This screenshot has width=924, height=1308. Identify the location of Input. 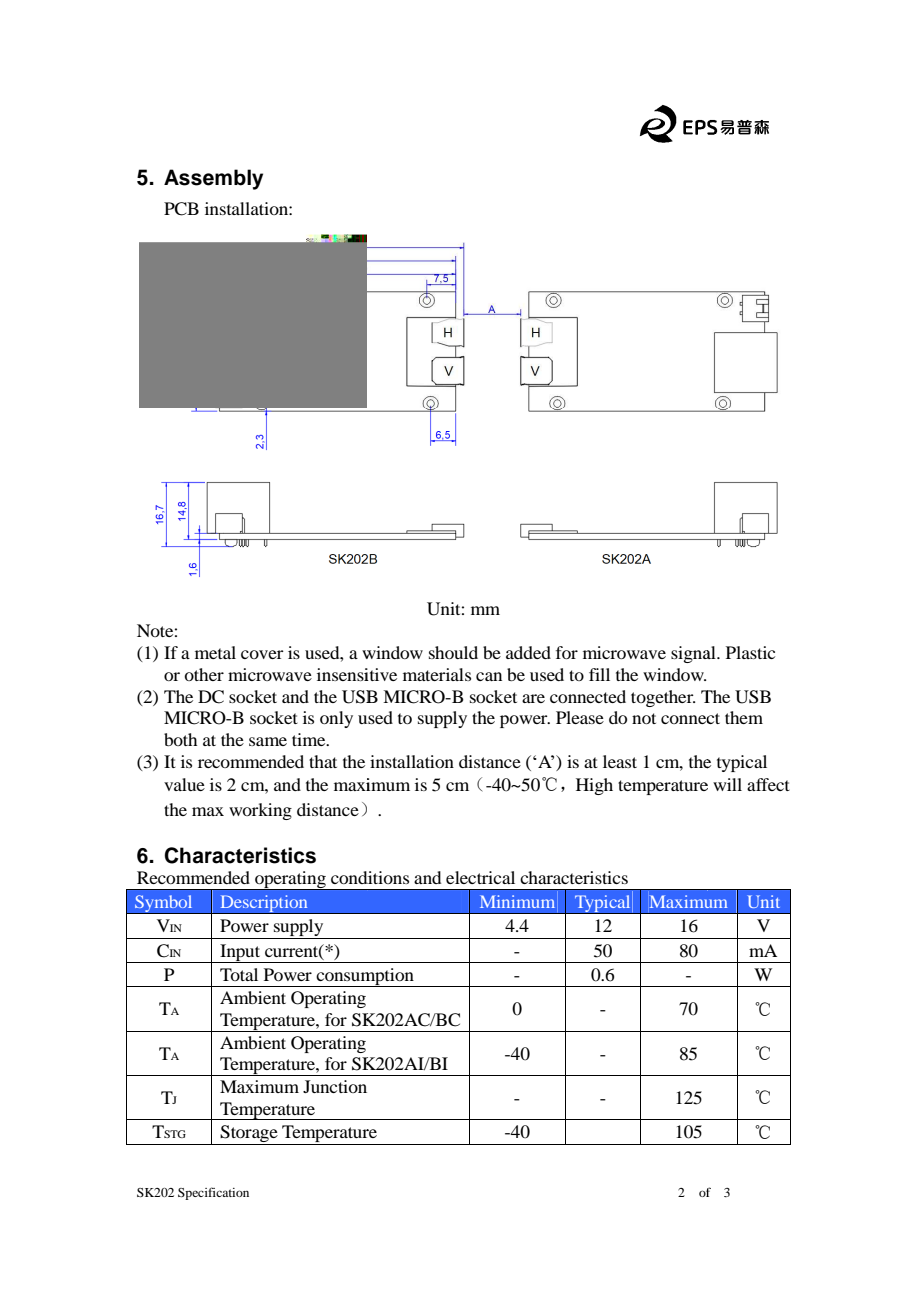
(240, 953).
